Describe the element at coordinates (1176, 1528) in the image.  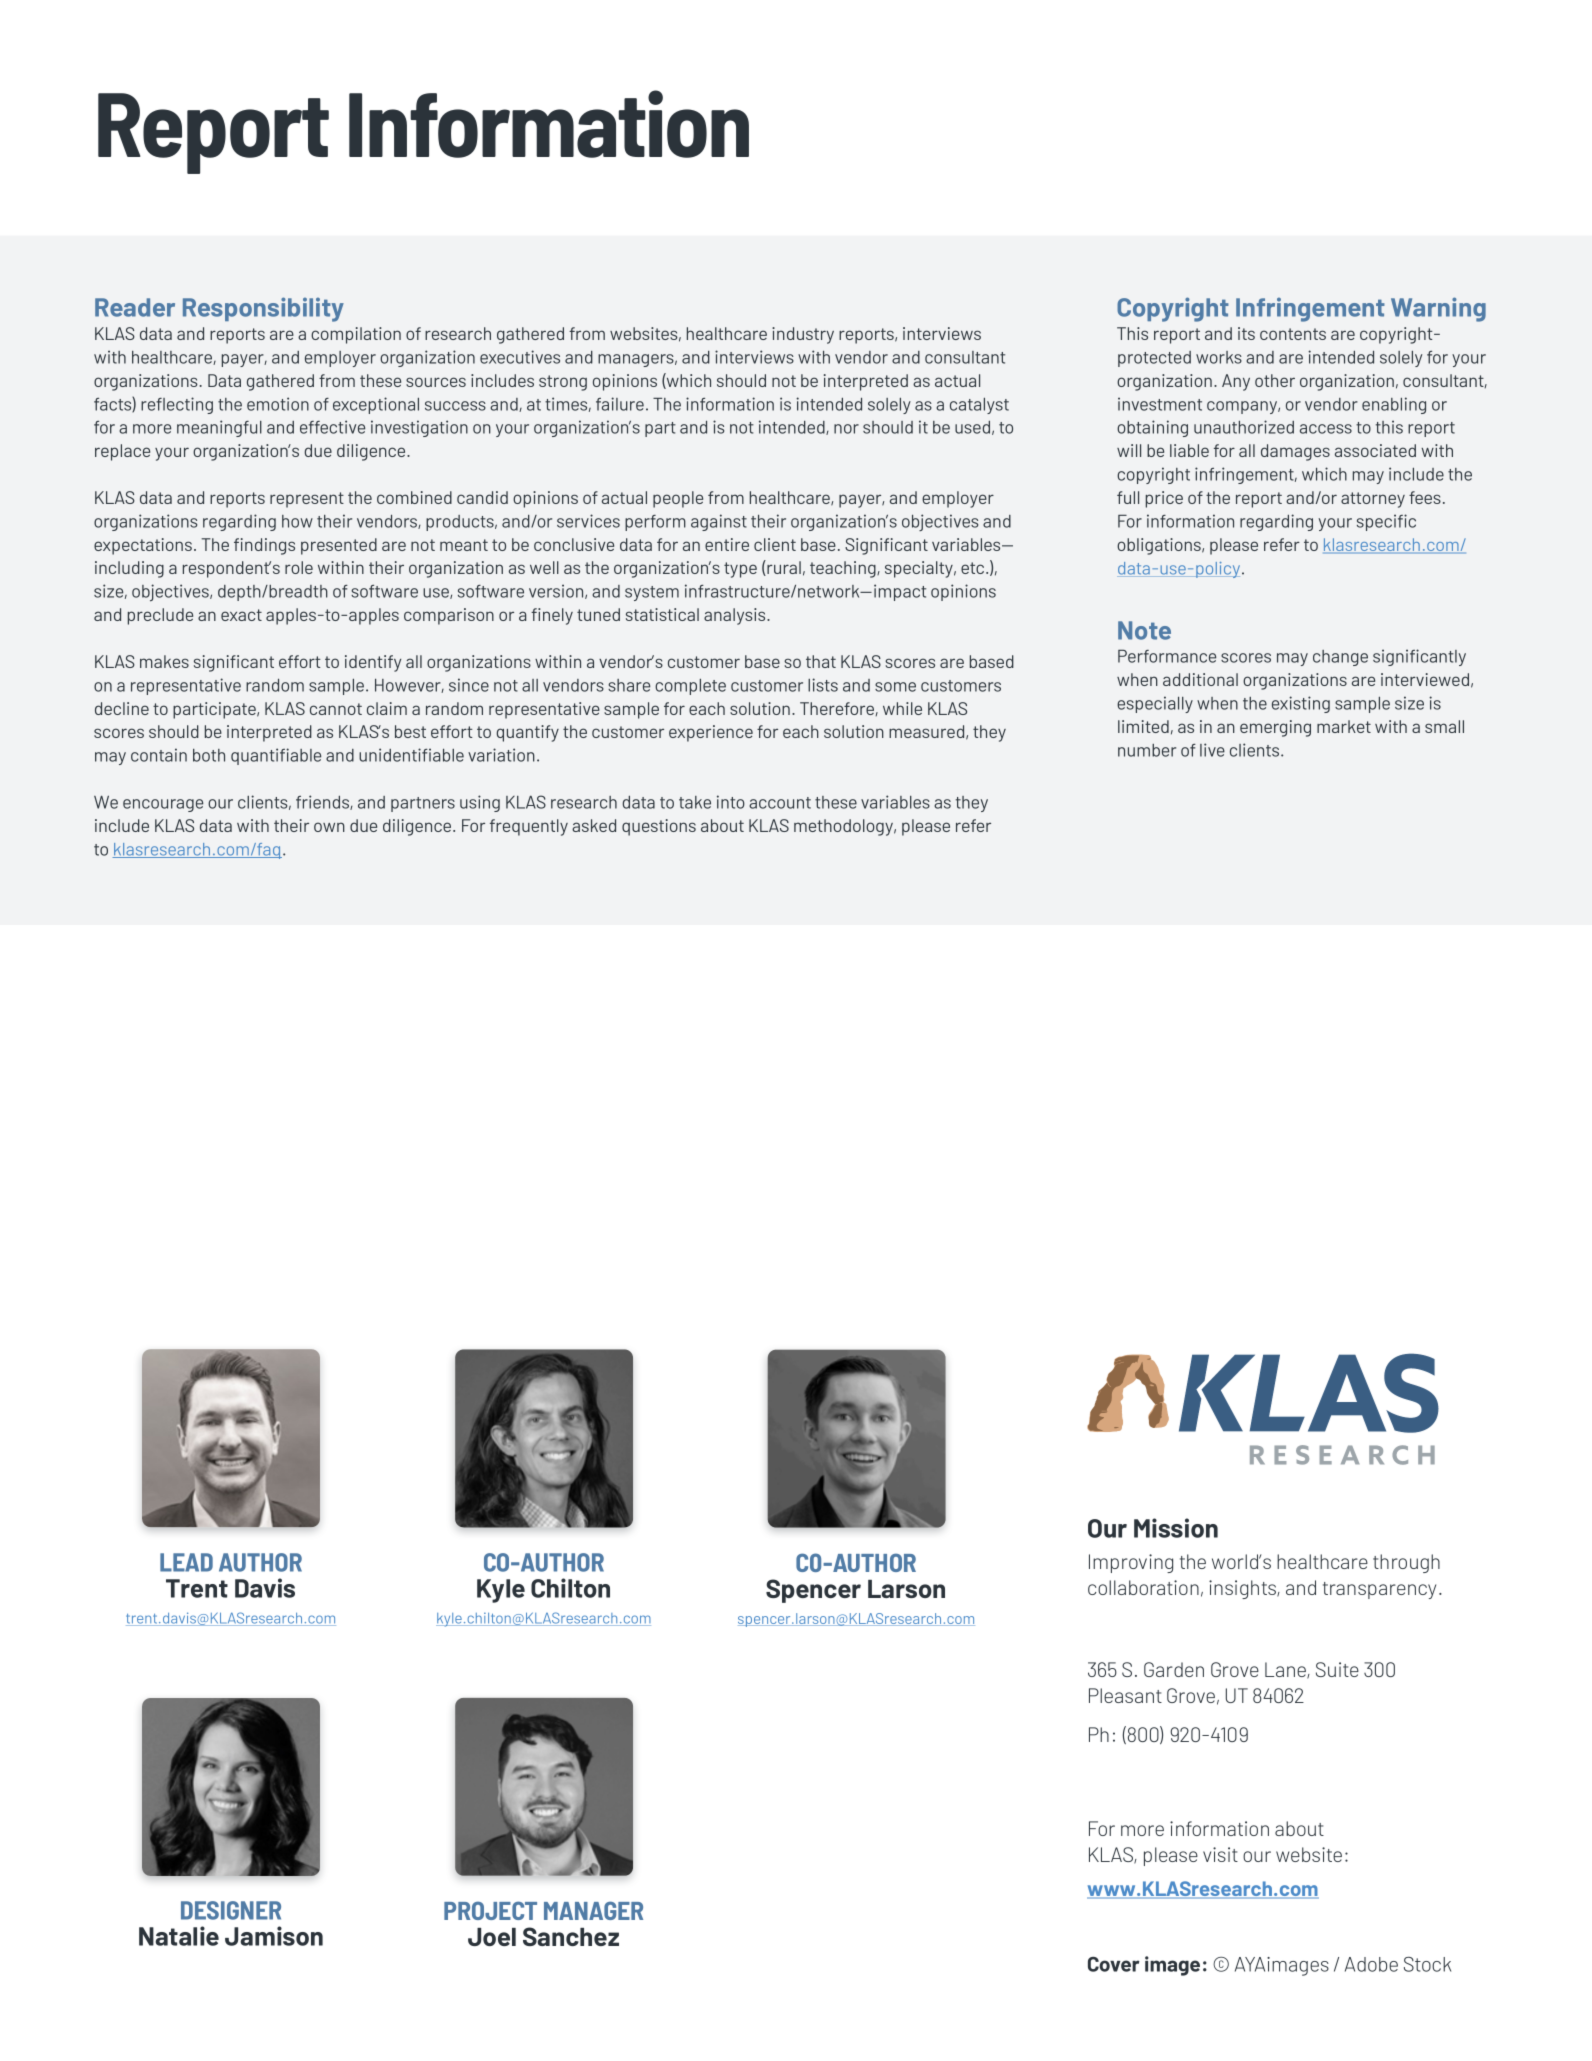
I see `Mission` at that location.
